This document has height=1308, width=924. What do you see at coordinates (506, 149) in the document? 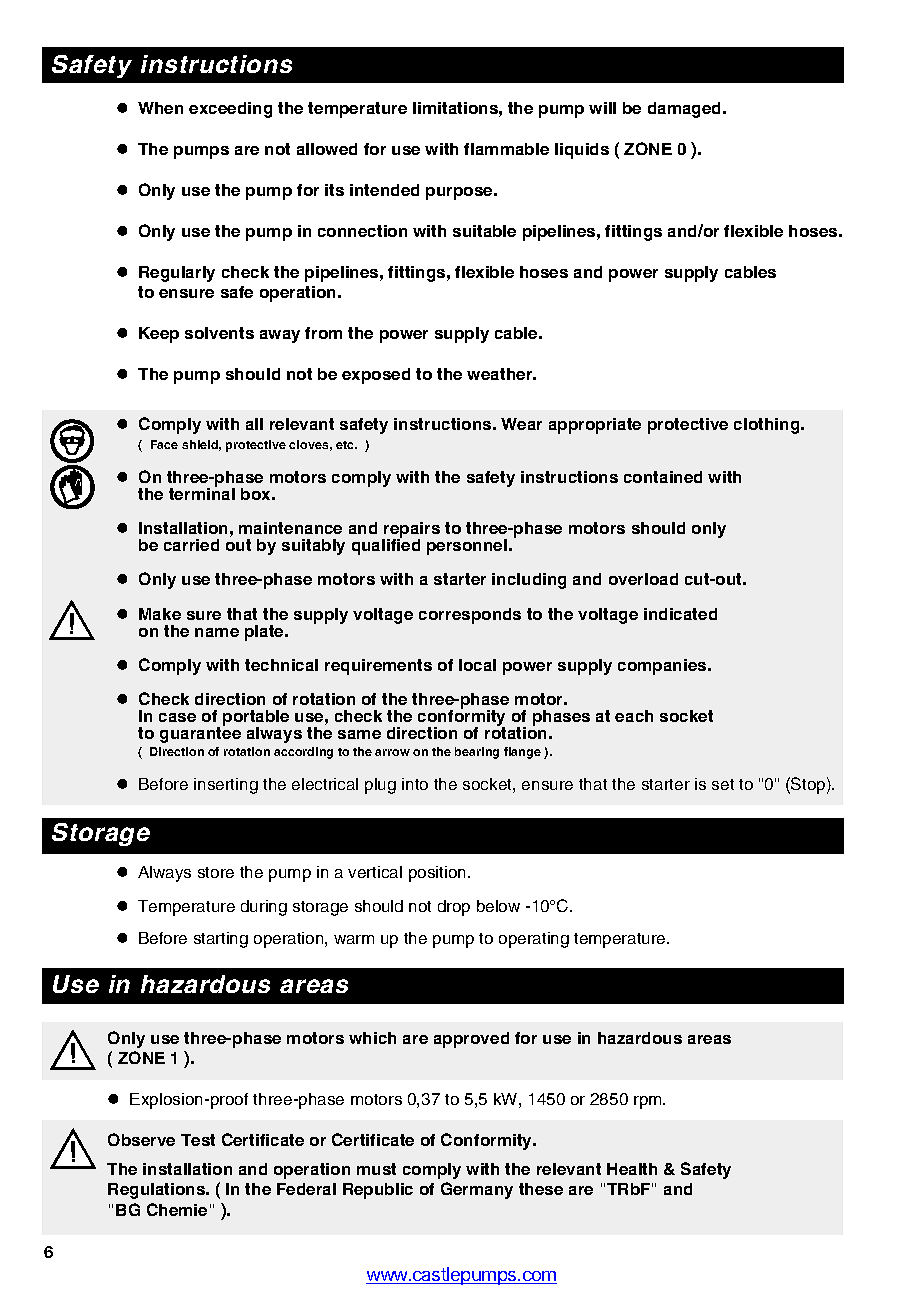
I see `flammable` at bounding box center [506, 149].
